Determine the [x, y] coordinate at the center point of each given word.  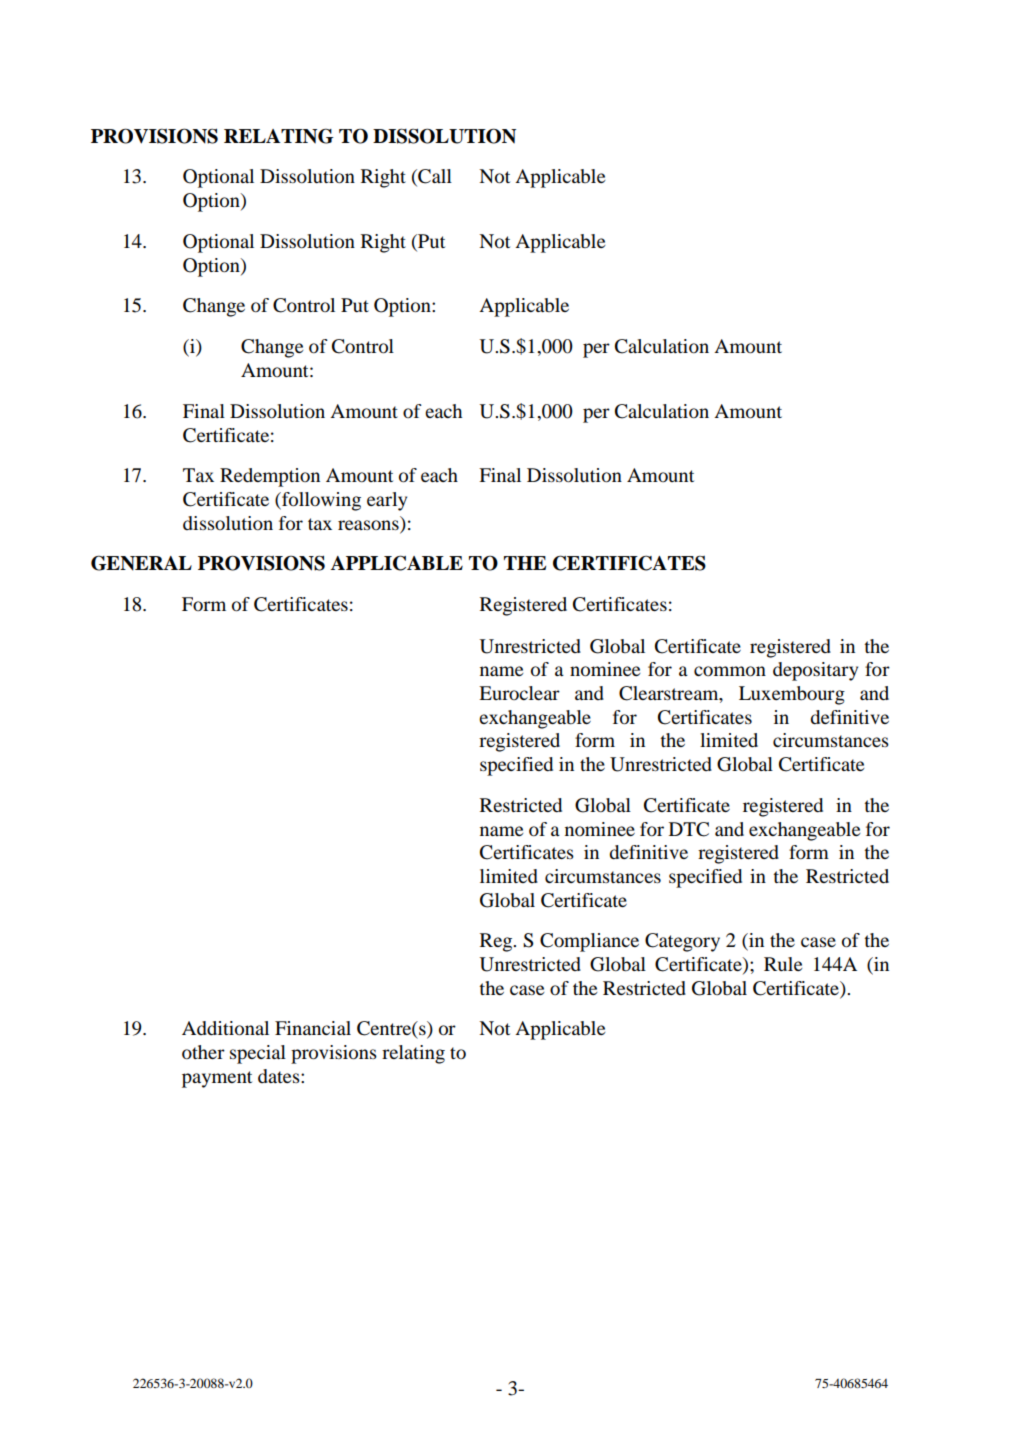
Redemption [270, 477]
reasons [368, 525]
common [730, 671]
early [387, 501]
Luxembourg [792, 695]
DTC [689, 829]
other [203, 1052]
